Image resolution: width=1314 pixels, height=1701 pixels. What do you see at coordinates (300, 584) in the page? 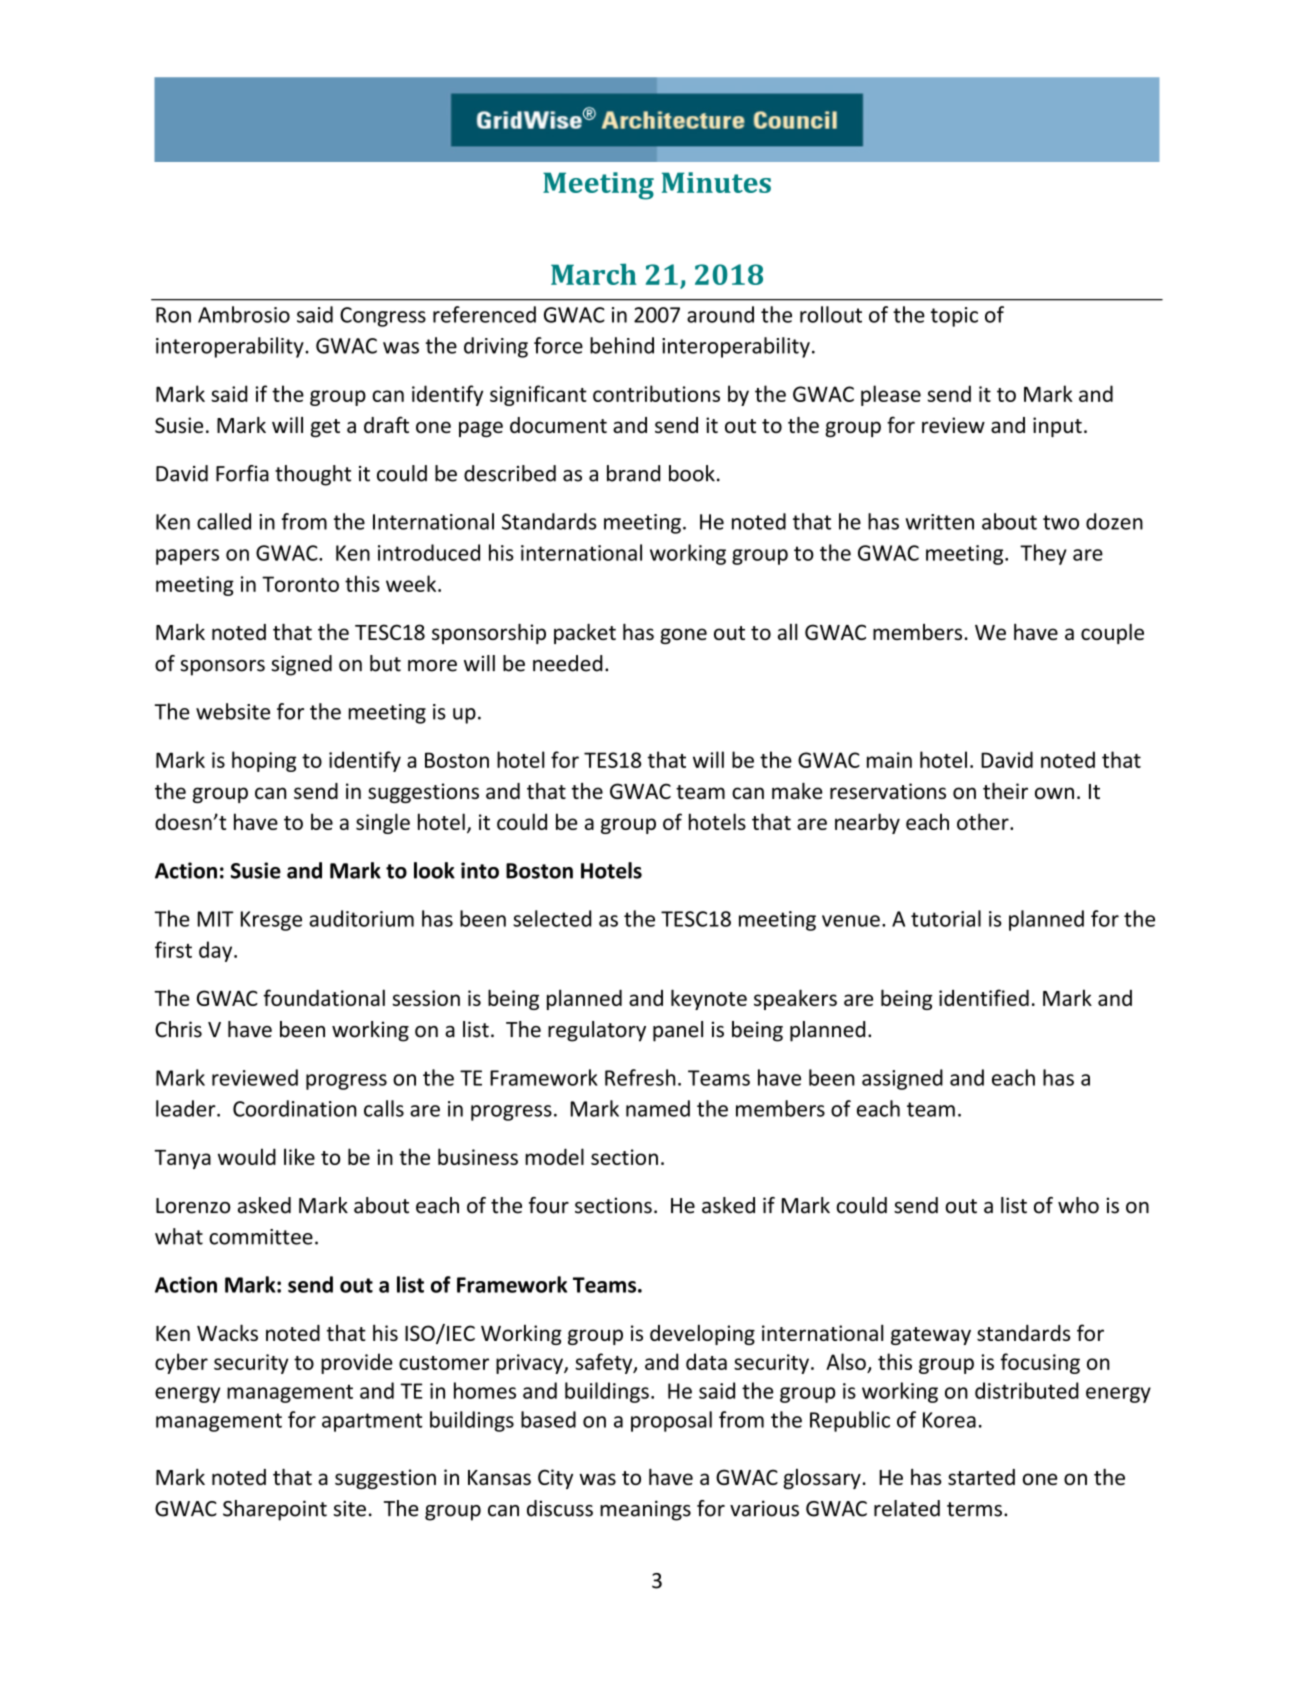
I see `Toronto` at bounding box center [300, 584].
